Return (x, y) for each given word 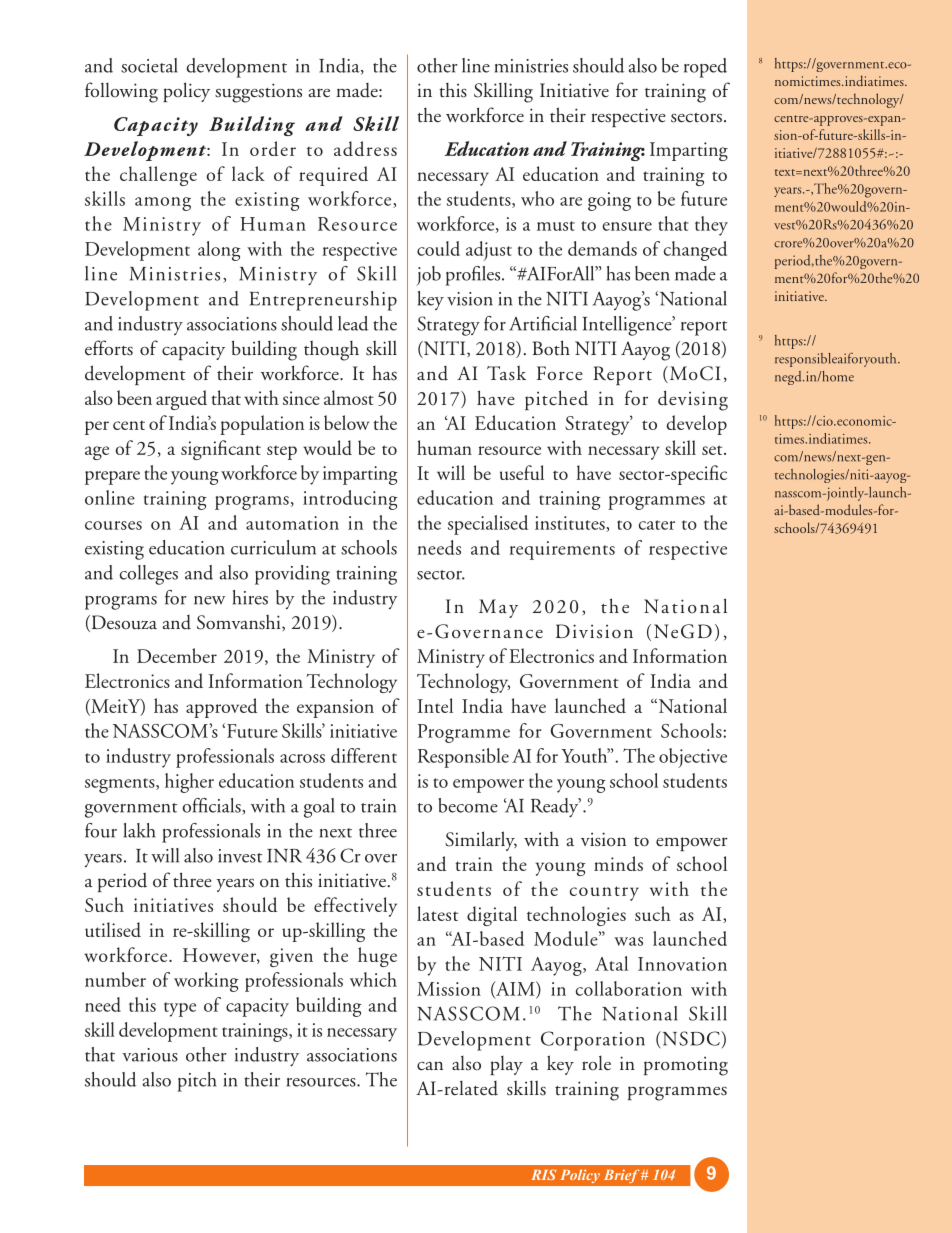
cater (657, 525)
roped (705, 68)
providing (292, 575)
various (150, 1055)
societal (149, 65)
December (177, 655)
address (365, 148)
